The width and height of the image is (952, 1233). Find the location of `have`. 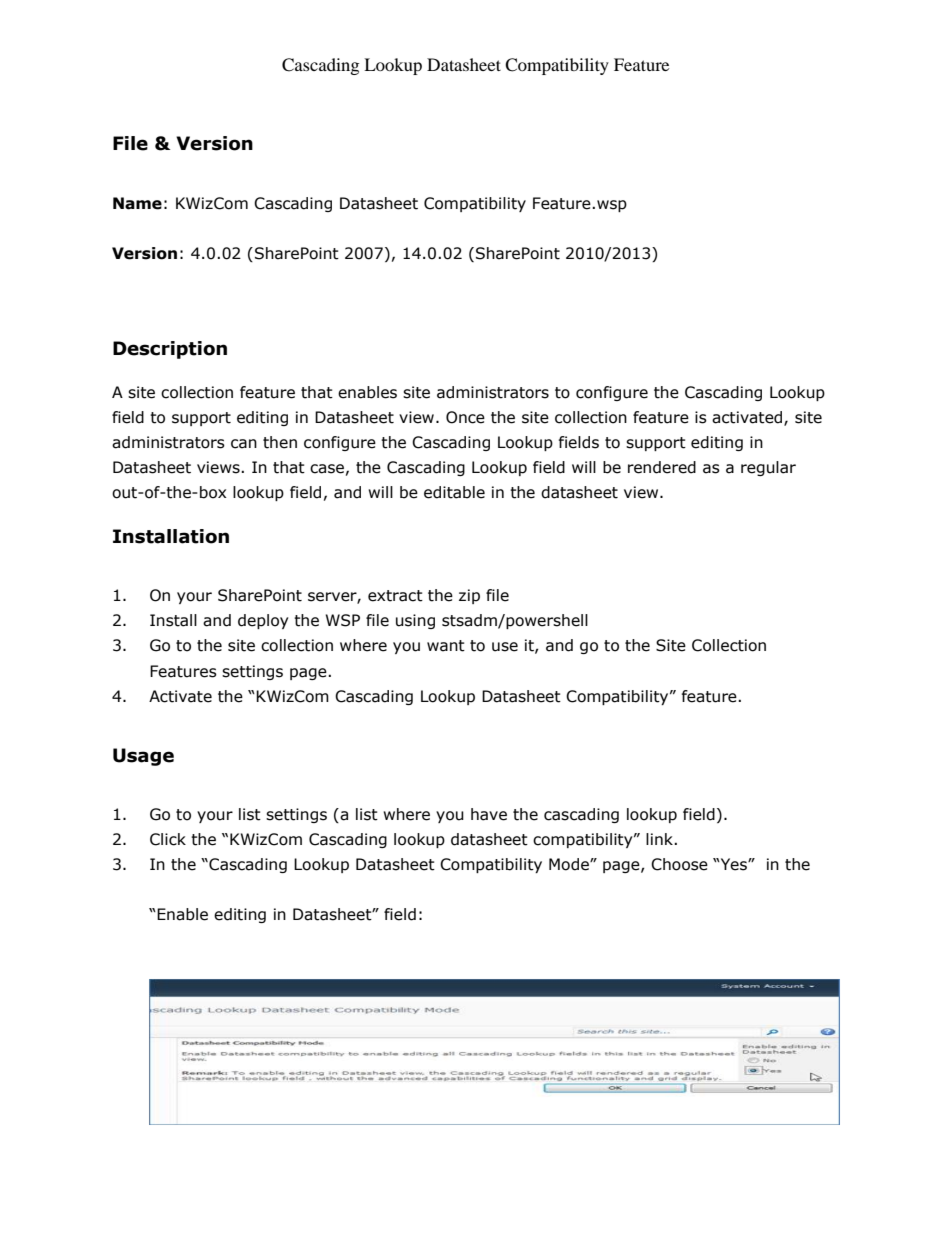

have is located at coordinates (489, 814).
